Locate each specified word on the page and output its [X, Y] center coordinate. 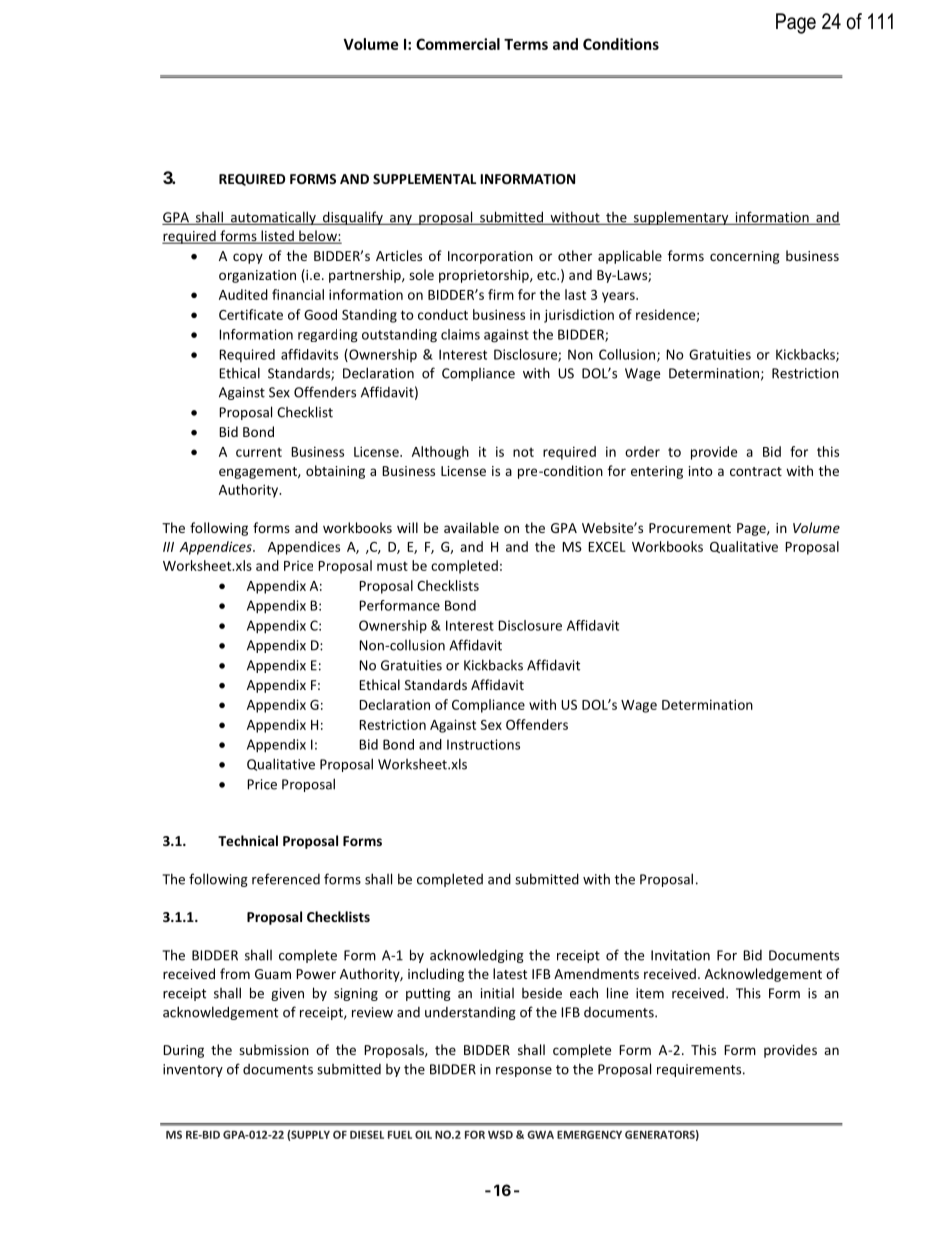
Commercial [458, 44]
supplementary [681, 218]
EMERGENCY [589, 1134]
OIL [423, 1134]
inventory [193, 1070]
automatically [273, 218]
